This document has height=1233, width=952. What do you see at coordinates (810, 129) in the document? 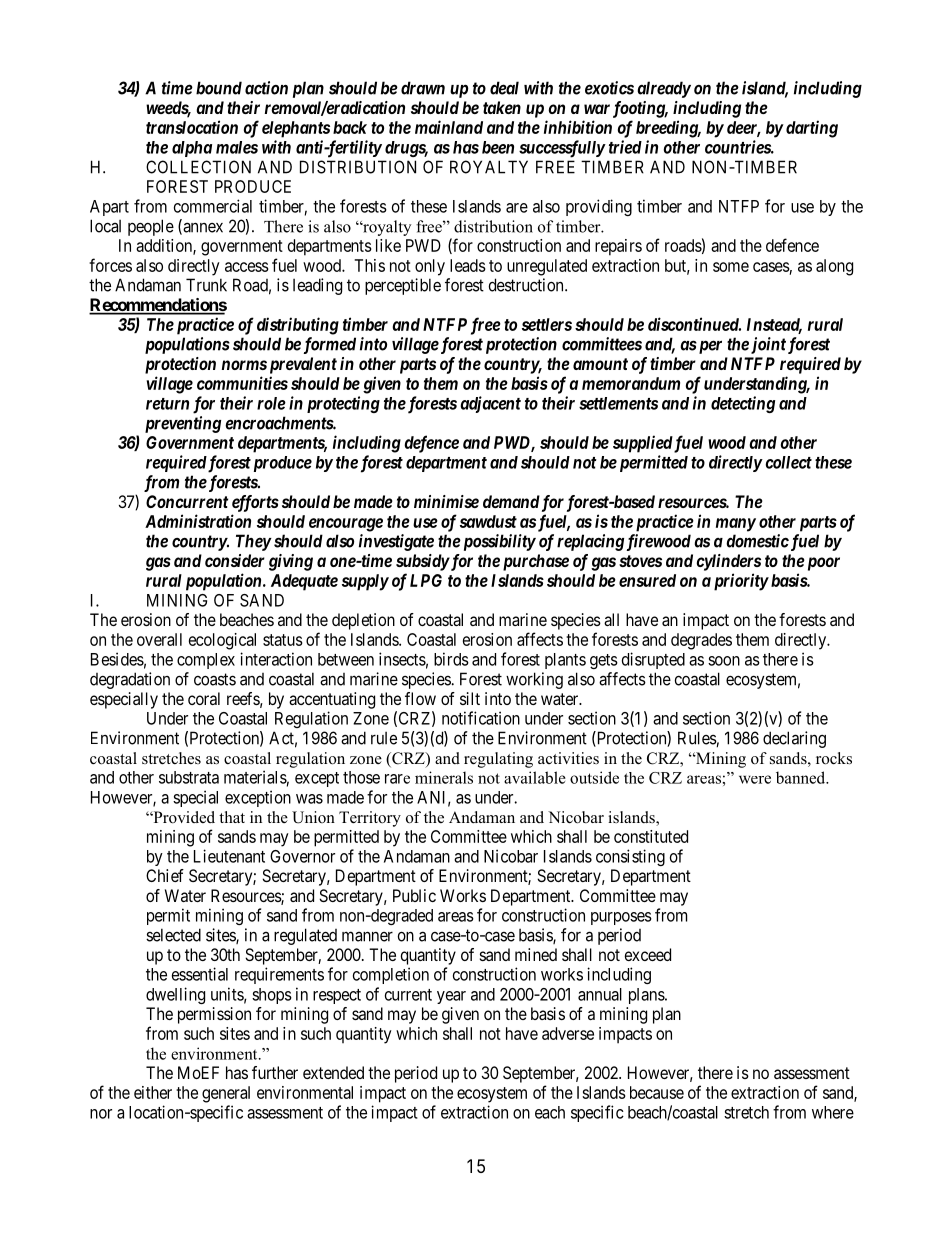
I see `darting` at bounding box center [810, 129].
